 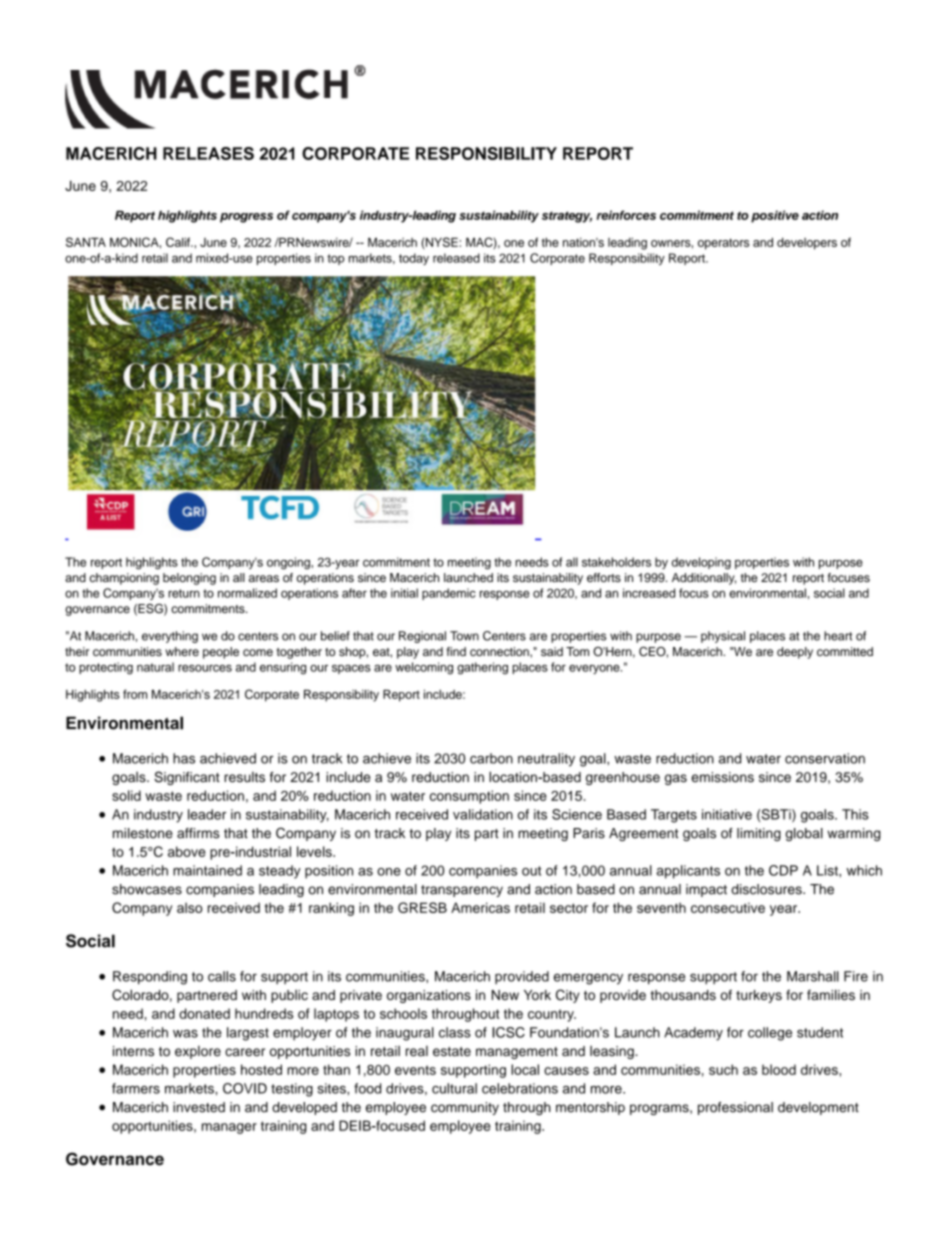 What do you see at coordinates (170, 637) in the screenshot?
I see `everything` at bounding box center [170, 637].
